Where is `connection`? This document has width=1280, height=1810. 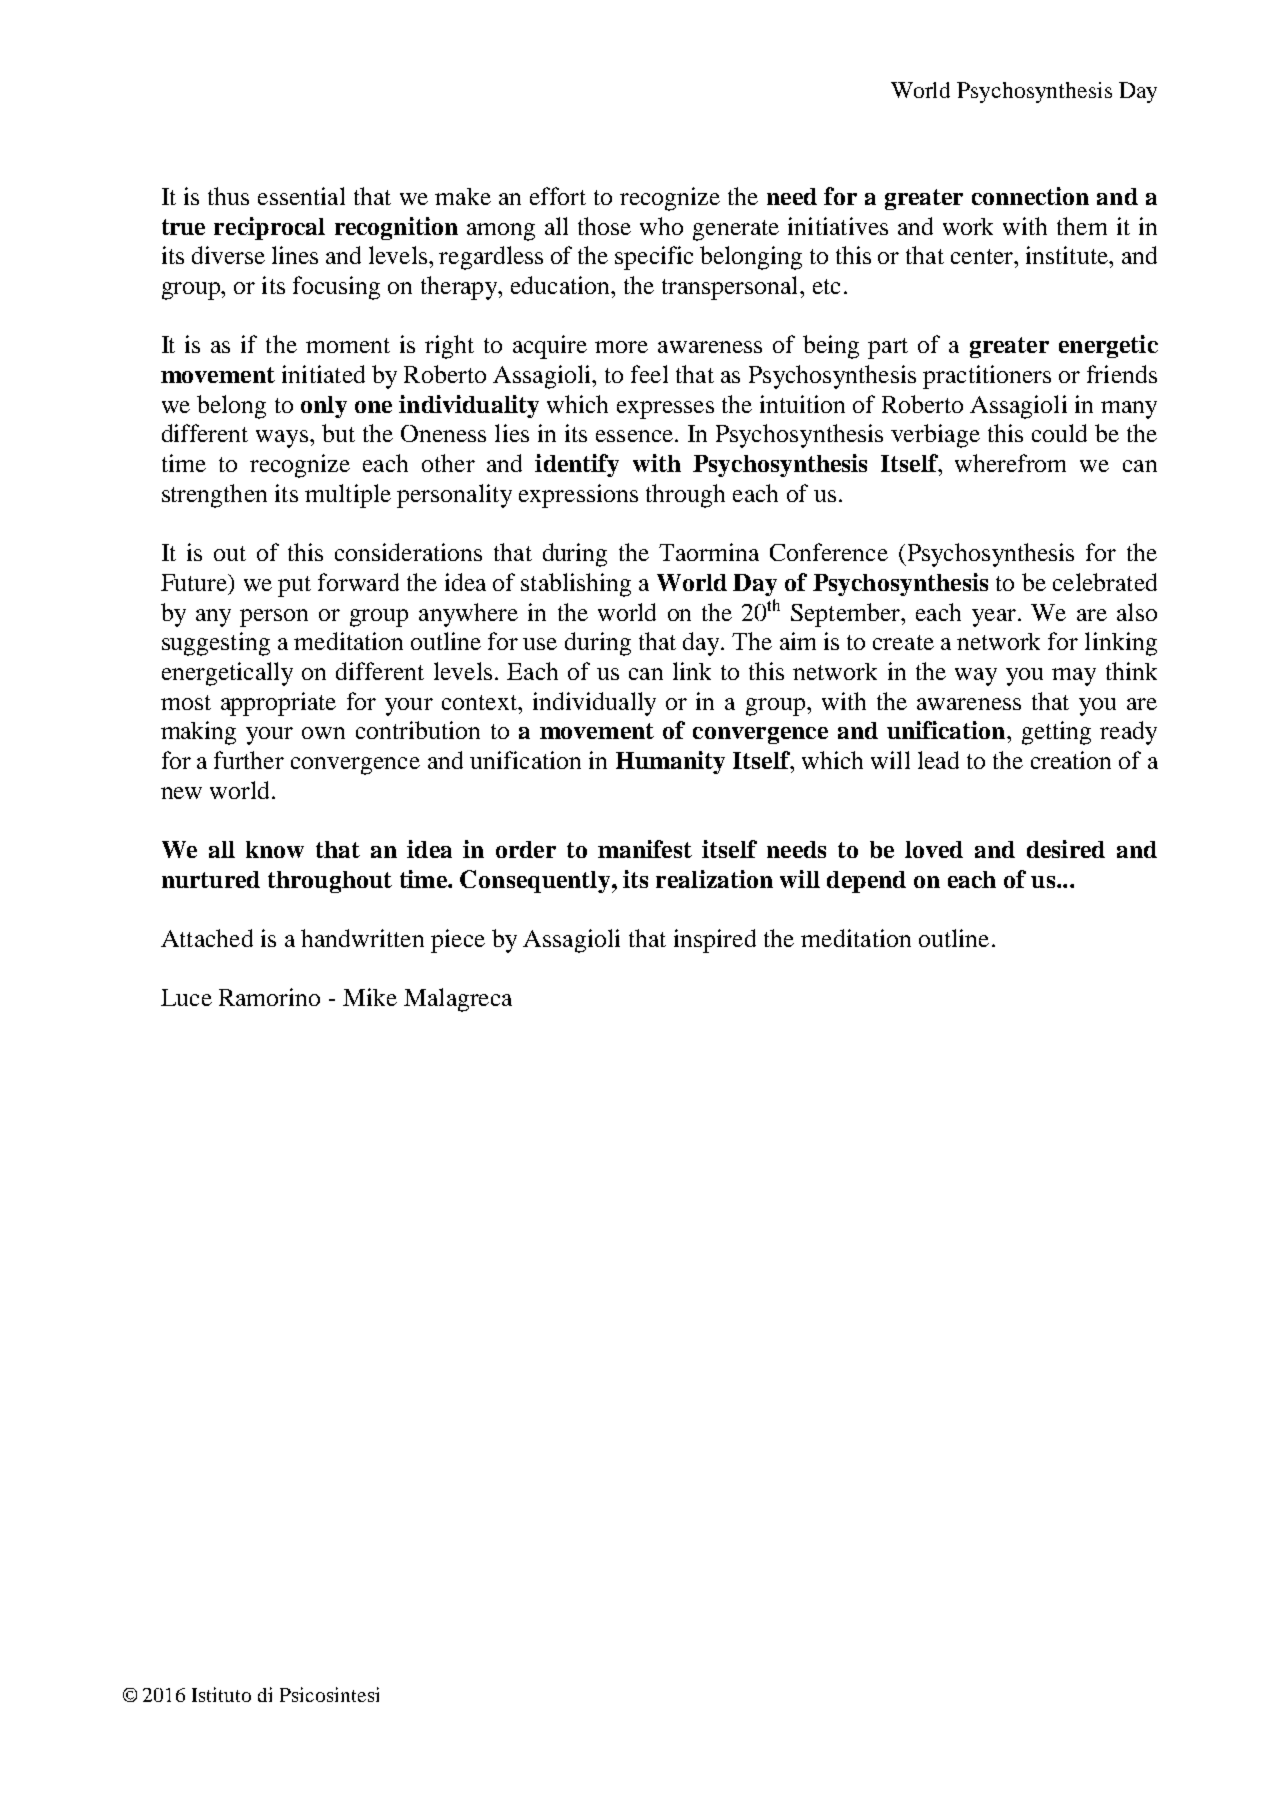 connection is located at coordinates (1030, 196).
